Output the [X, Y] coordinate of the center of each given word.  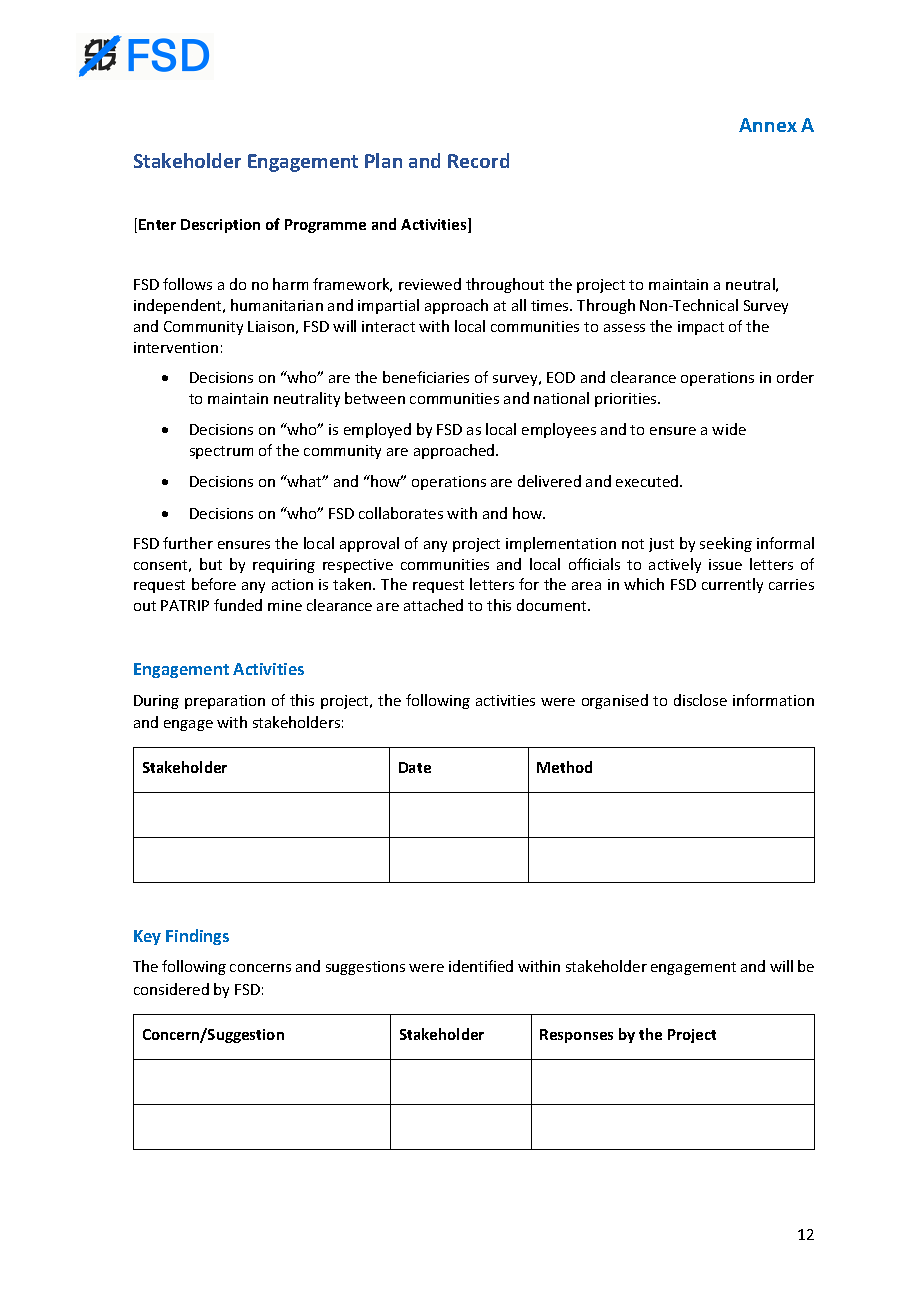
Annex [768, 125]
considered [171, 989]
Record [478, 160]
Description [220, 226]
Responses [576, 1036]
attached [433, 605]
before [214, 584]
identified [481, 966]
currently [732, 585]
